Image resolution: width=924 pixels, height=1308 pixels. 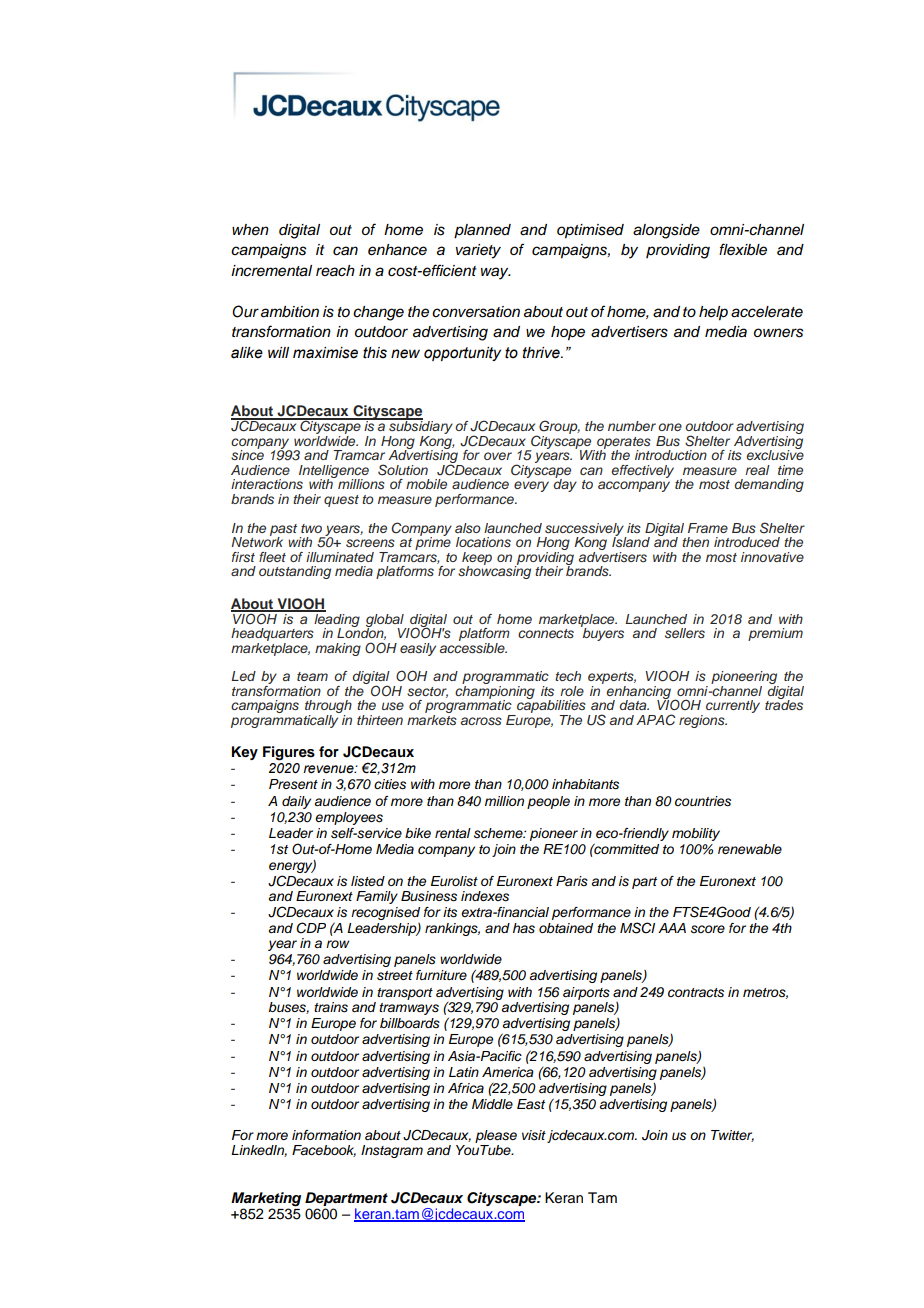 I want to click on score, so click(x=708, y=929).
